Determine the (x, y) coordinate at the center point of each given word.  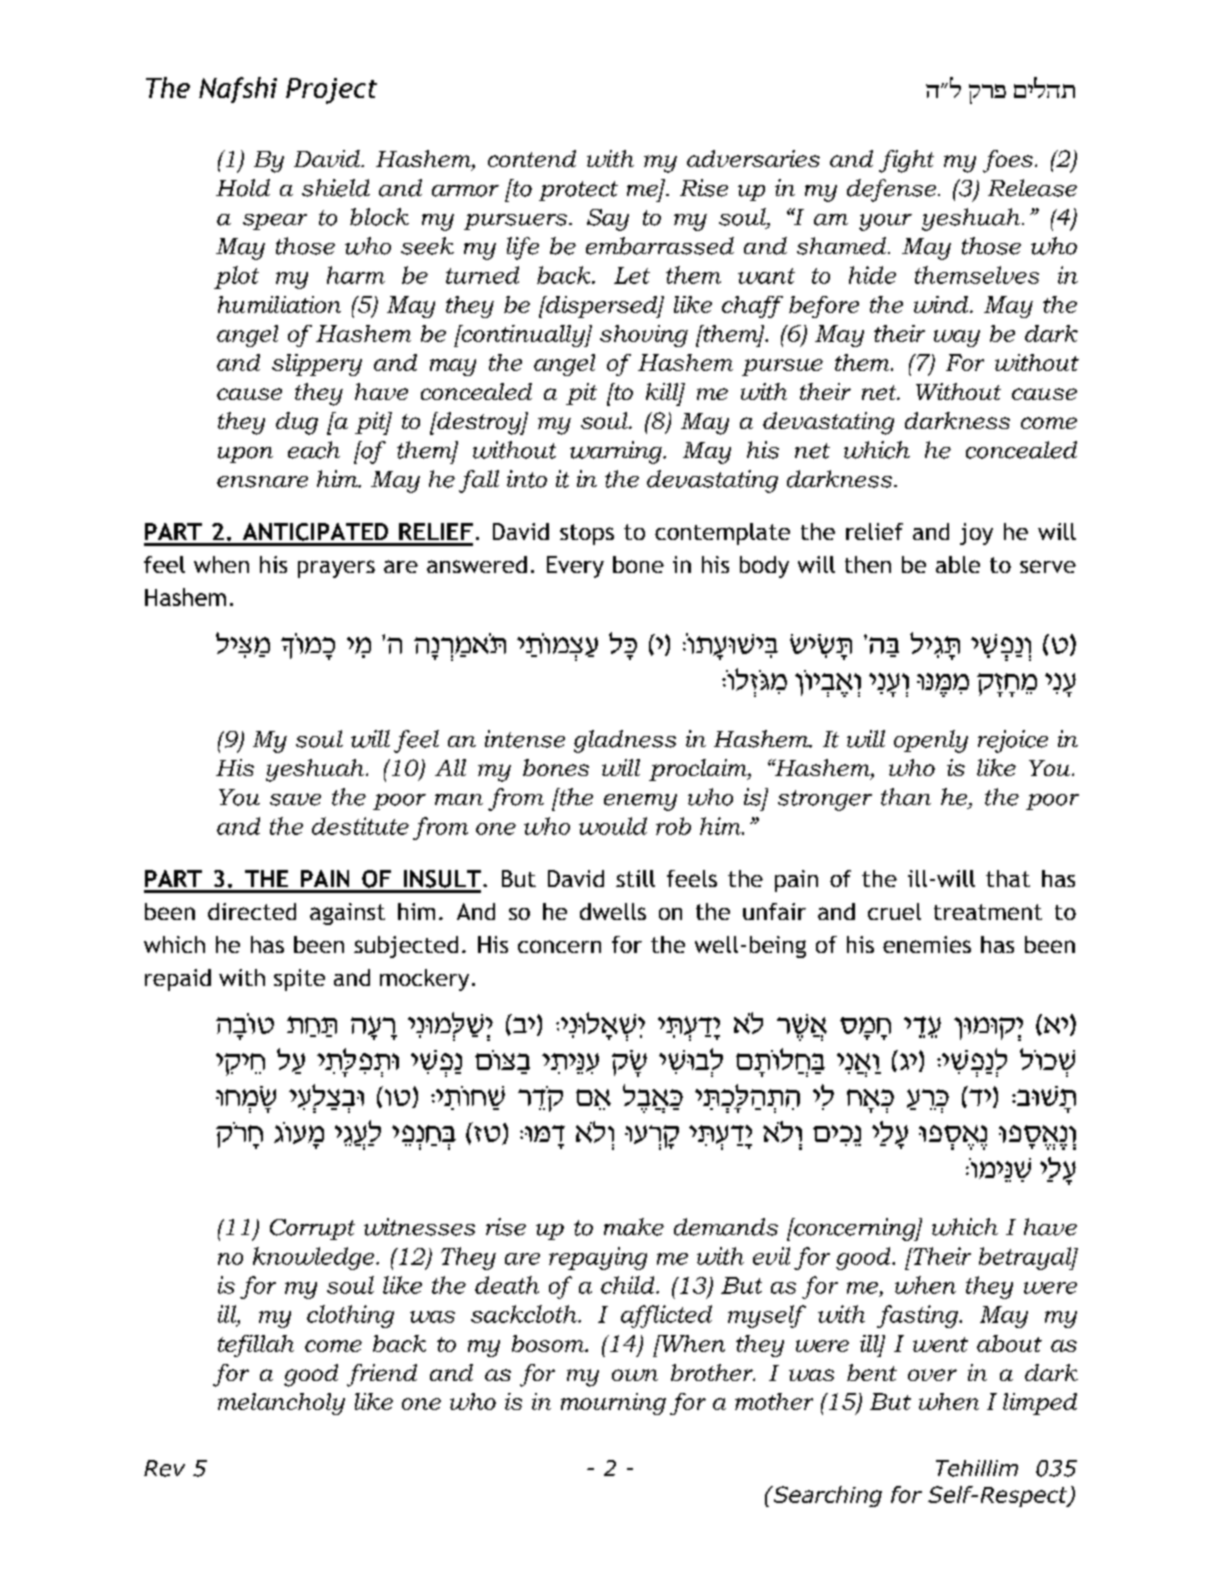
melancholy (281, 1404)
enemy (640, 802)
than (906, 797)
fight (906, 161)
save (295, 799)
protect (578, 191)
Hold (243, 188)
